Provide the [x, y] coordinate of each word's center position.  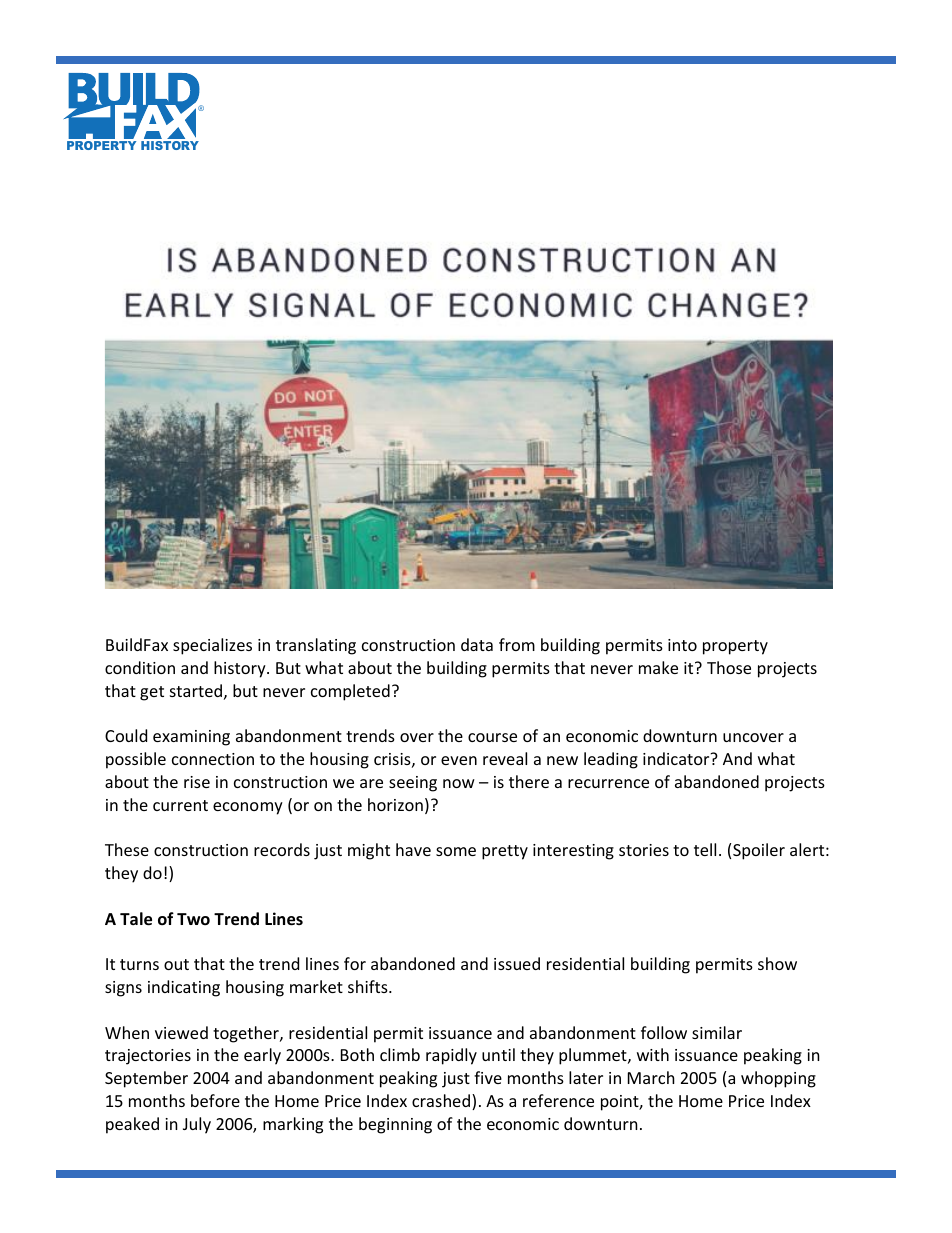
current [180, 805]
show [777, 963]
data [477, 644]
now [459, 783]
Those [729, 667]
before [215, 1100]
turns [139, 964]
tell [705, 849]
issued [517, 963]
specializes [212, 646]
